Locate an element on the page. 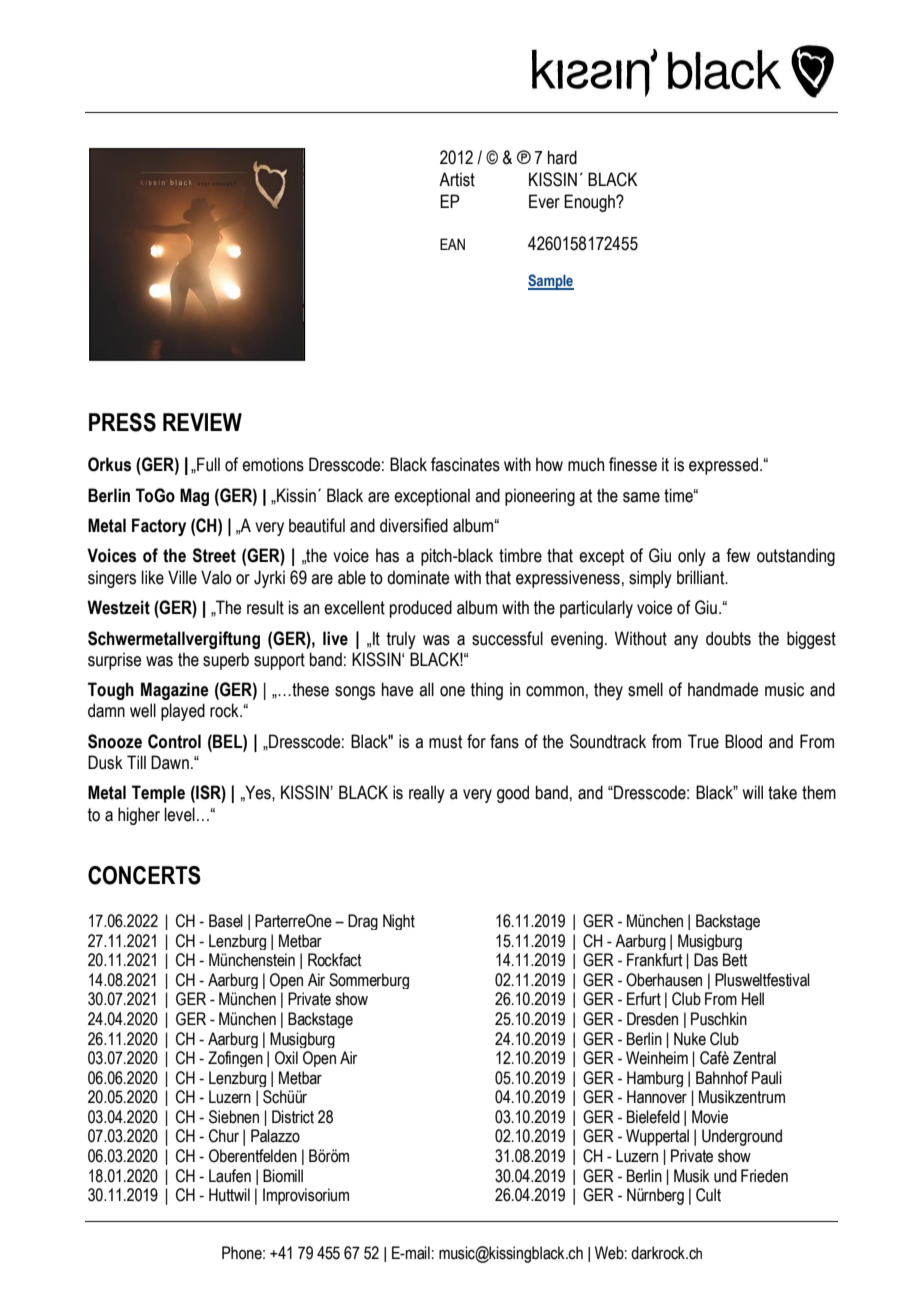  Enough is located at coordinates (590, 203).
